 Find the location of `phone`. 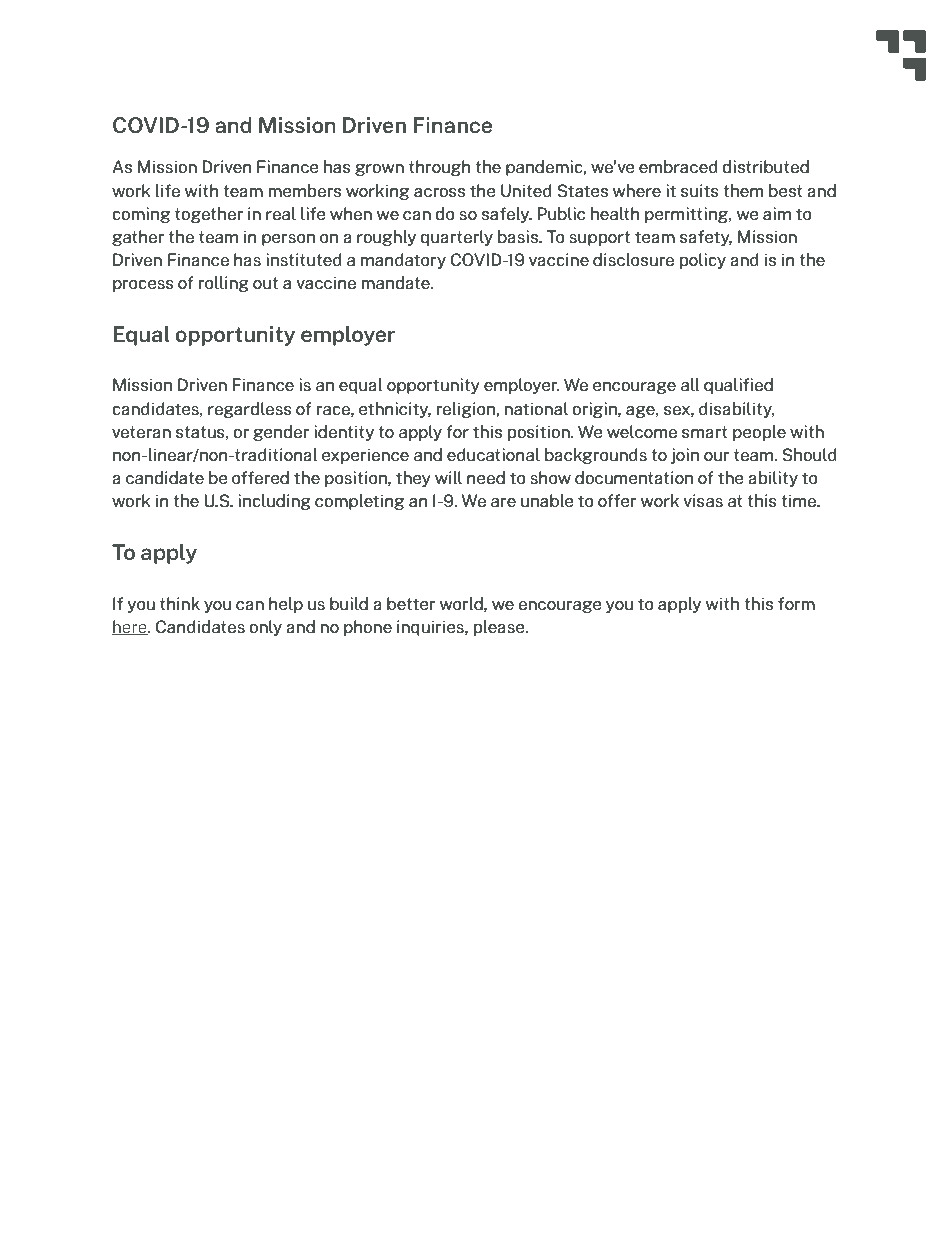

phone is located at coordinates (368, 628).
